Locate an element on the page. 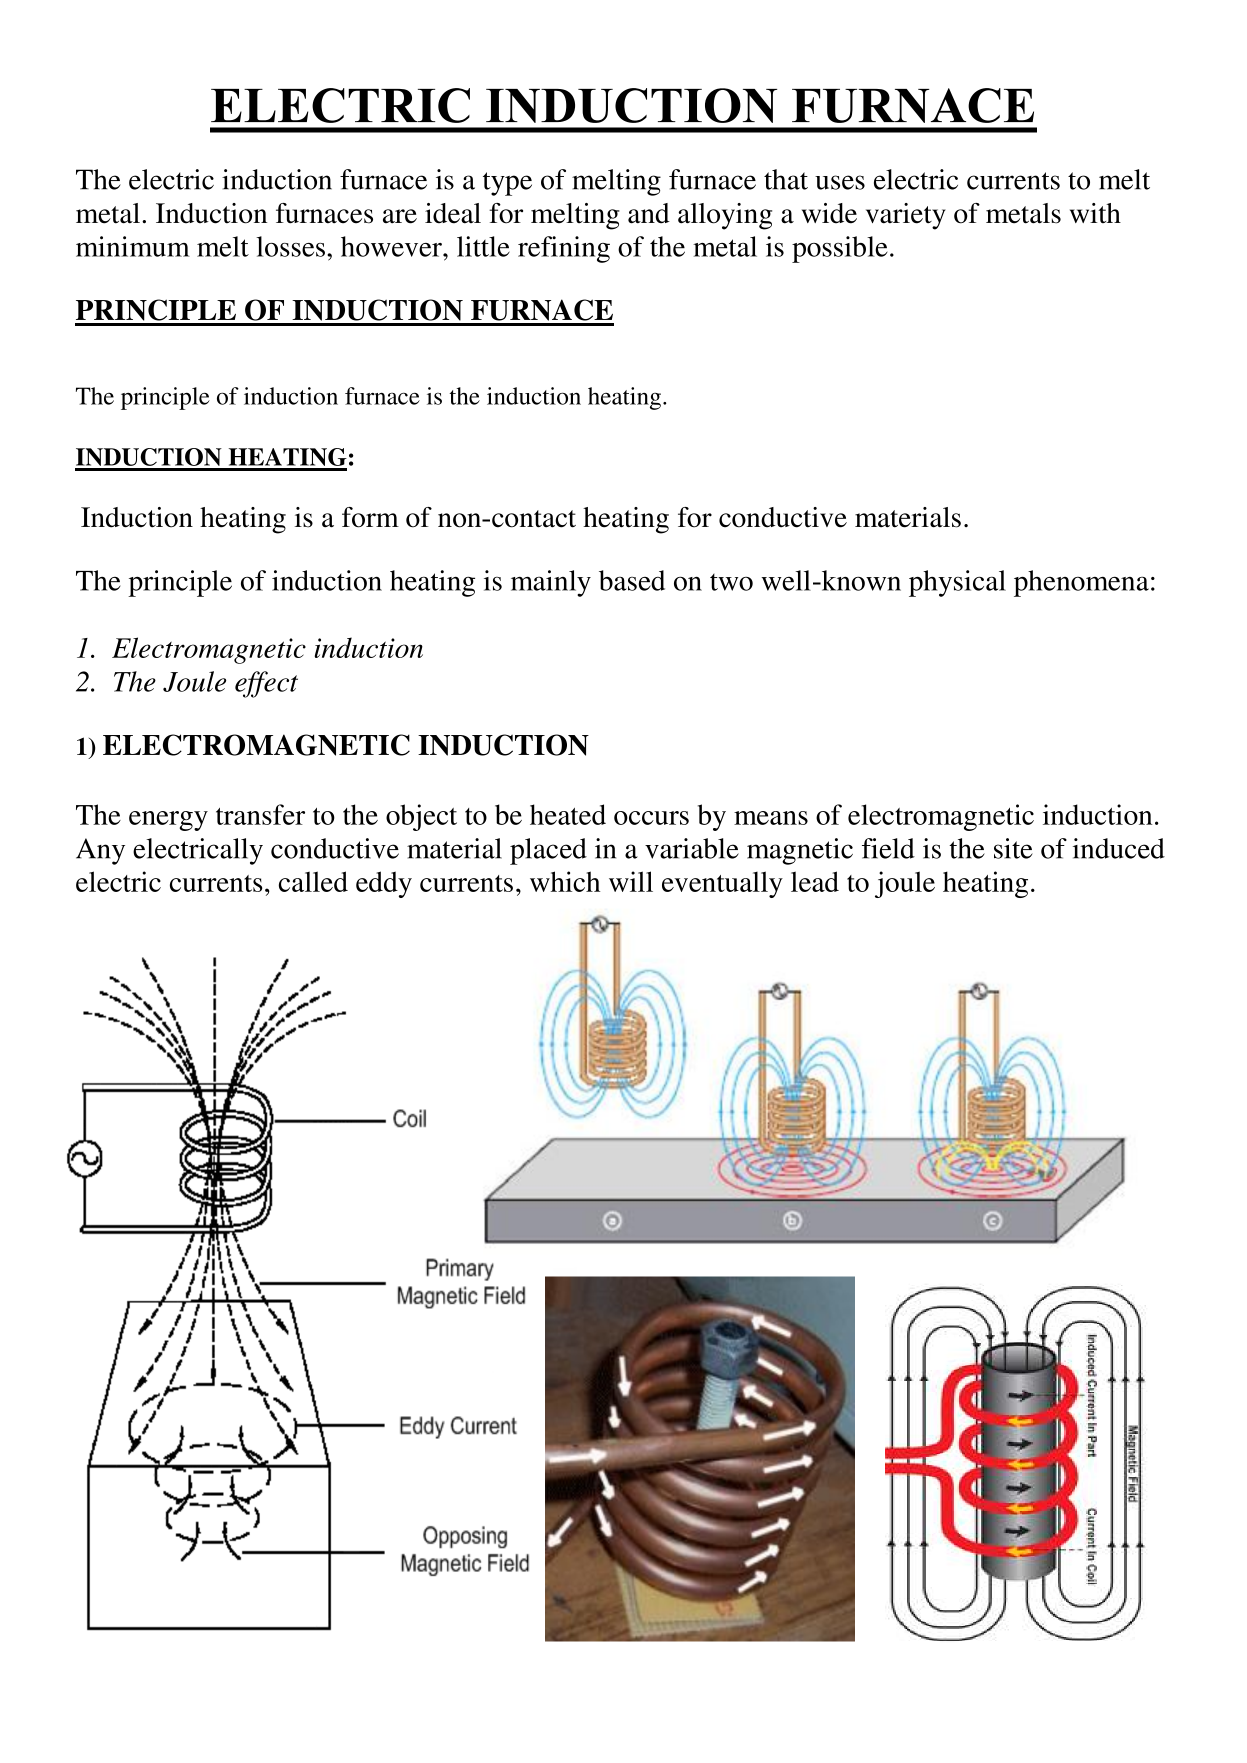 Image resolution: width=1247 pixels, height=1763 pixels. and is located at coordinates (649, 213).
